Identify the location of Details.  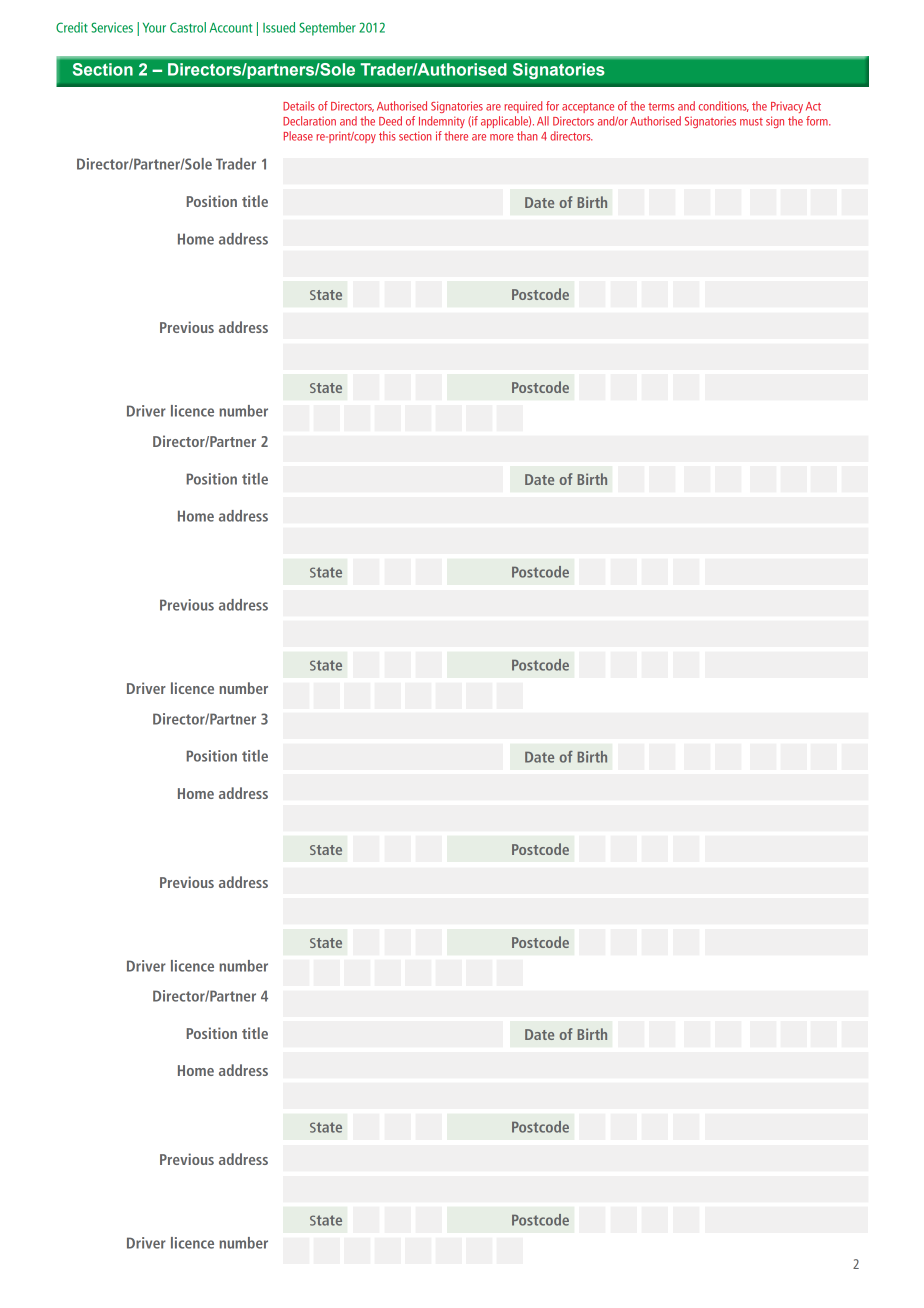
(299, 106).
